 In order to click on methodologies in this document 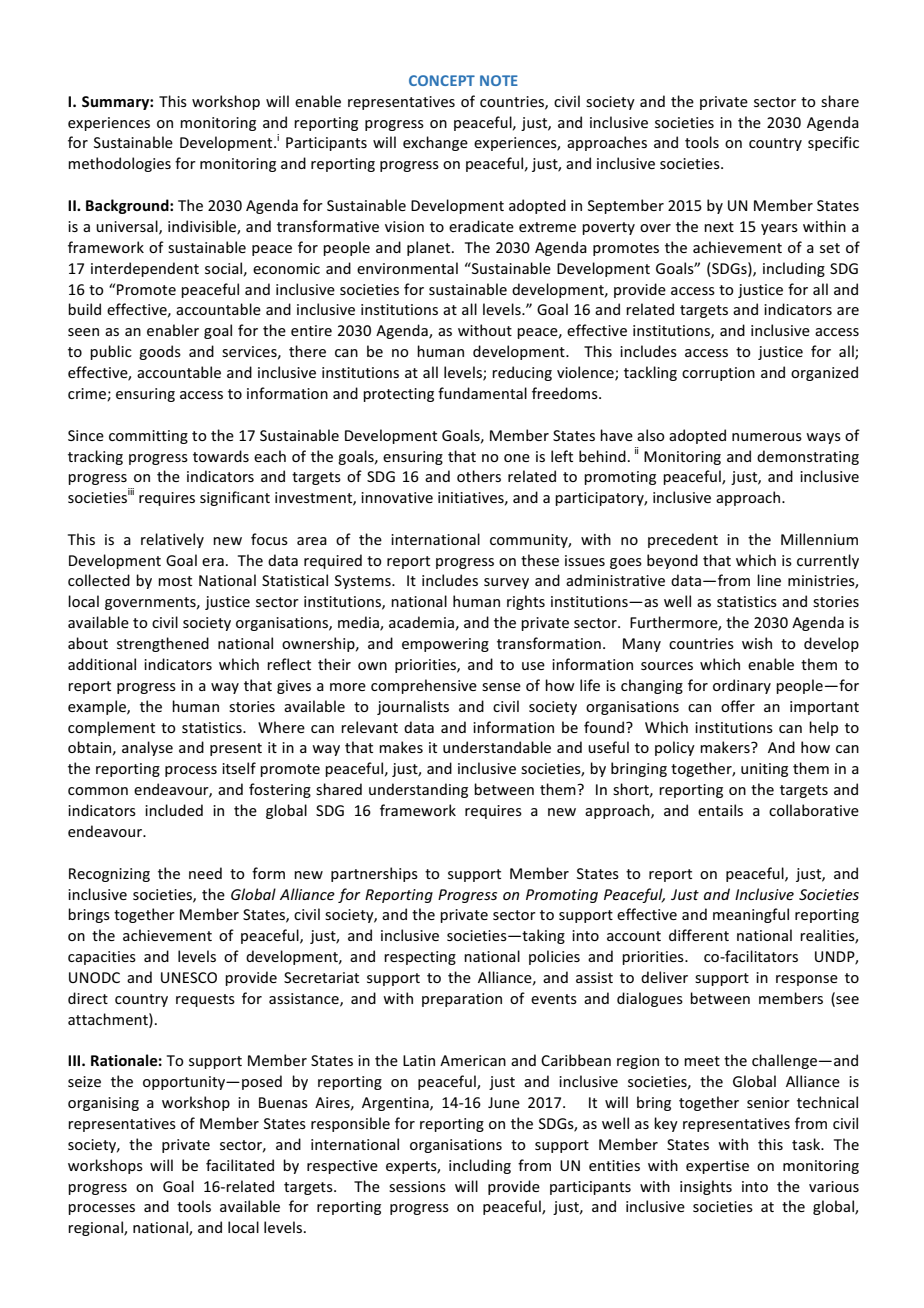, I will do `click(119, 164)`.
